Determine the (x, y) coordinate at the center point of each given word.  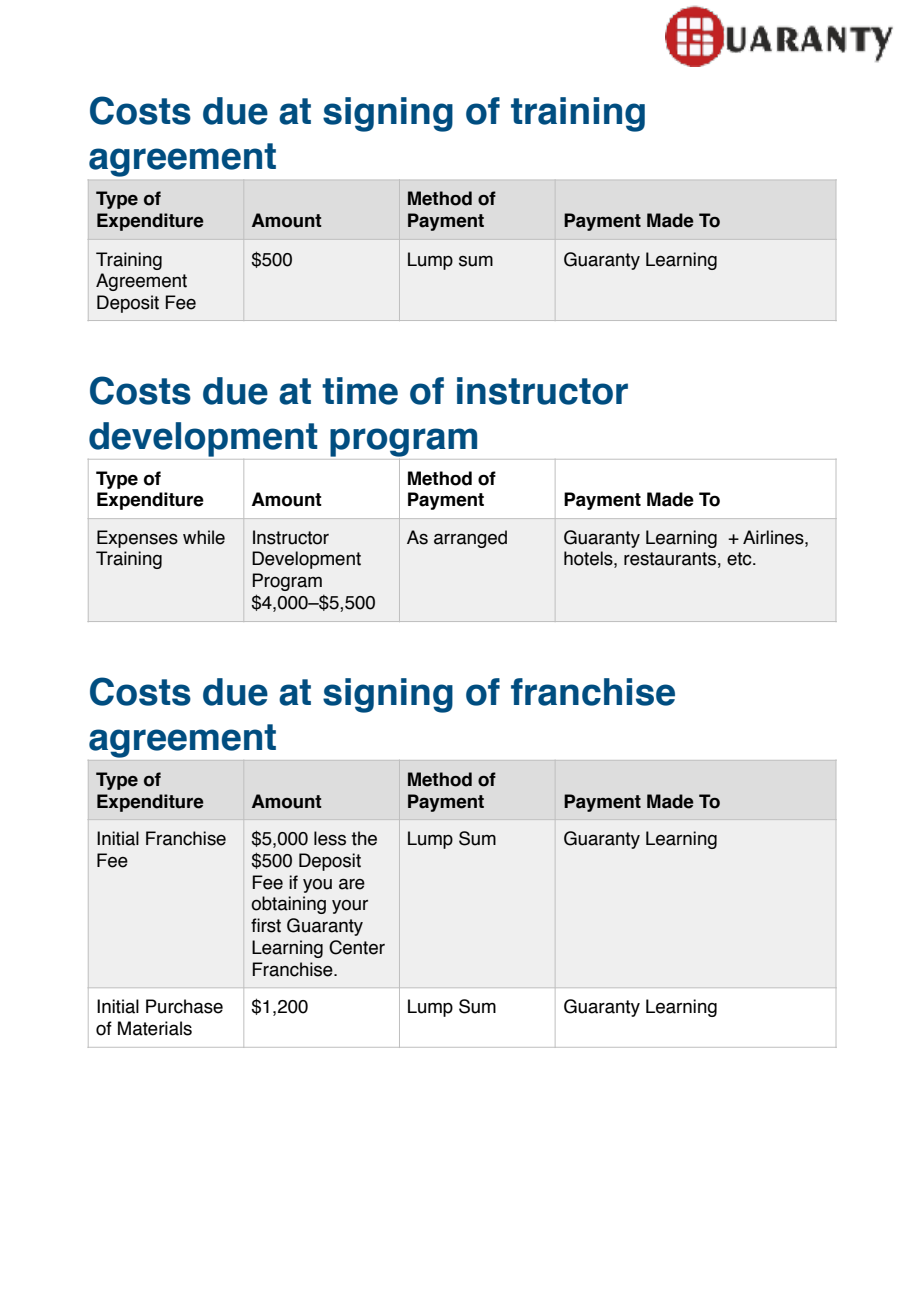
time (360, 391)
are (352, 884)
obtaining (288, 905)
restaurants (670, 559)
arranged (470, 539)
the (364, 838)
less (330, 838)
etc (740, 559)
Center (357, 947)
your (350, 907)
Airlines (774, 537)
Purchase (184, 1006)
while (204, 537)
